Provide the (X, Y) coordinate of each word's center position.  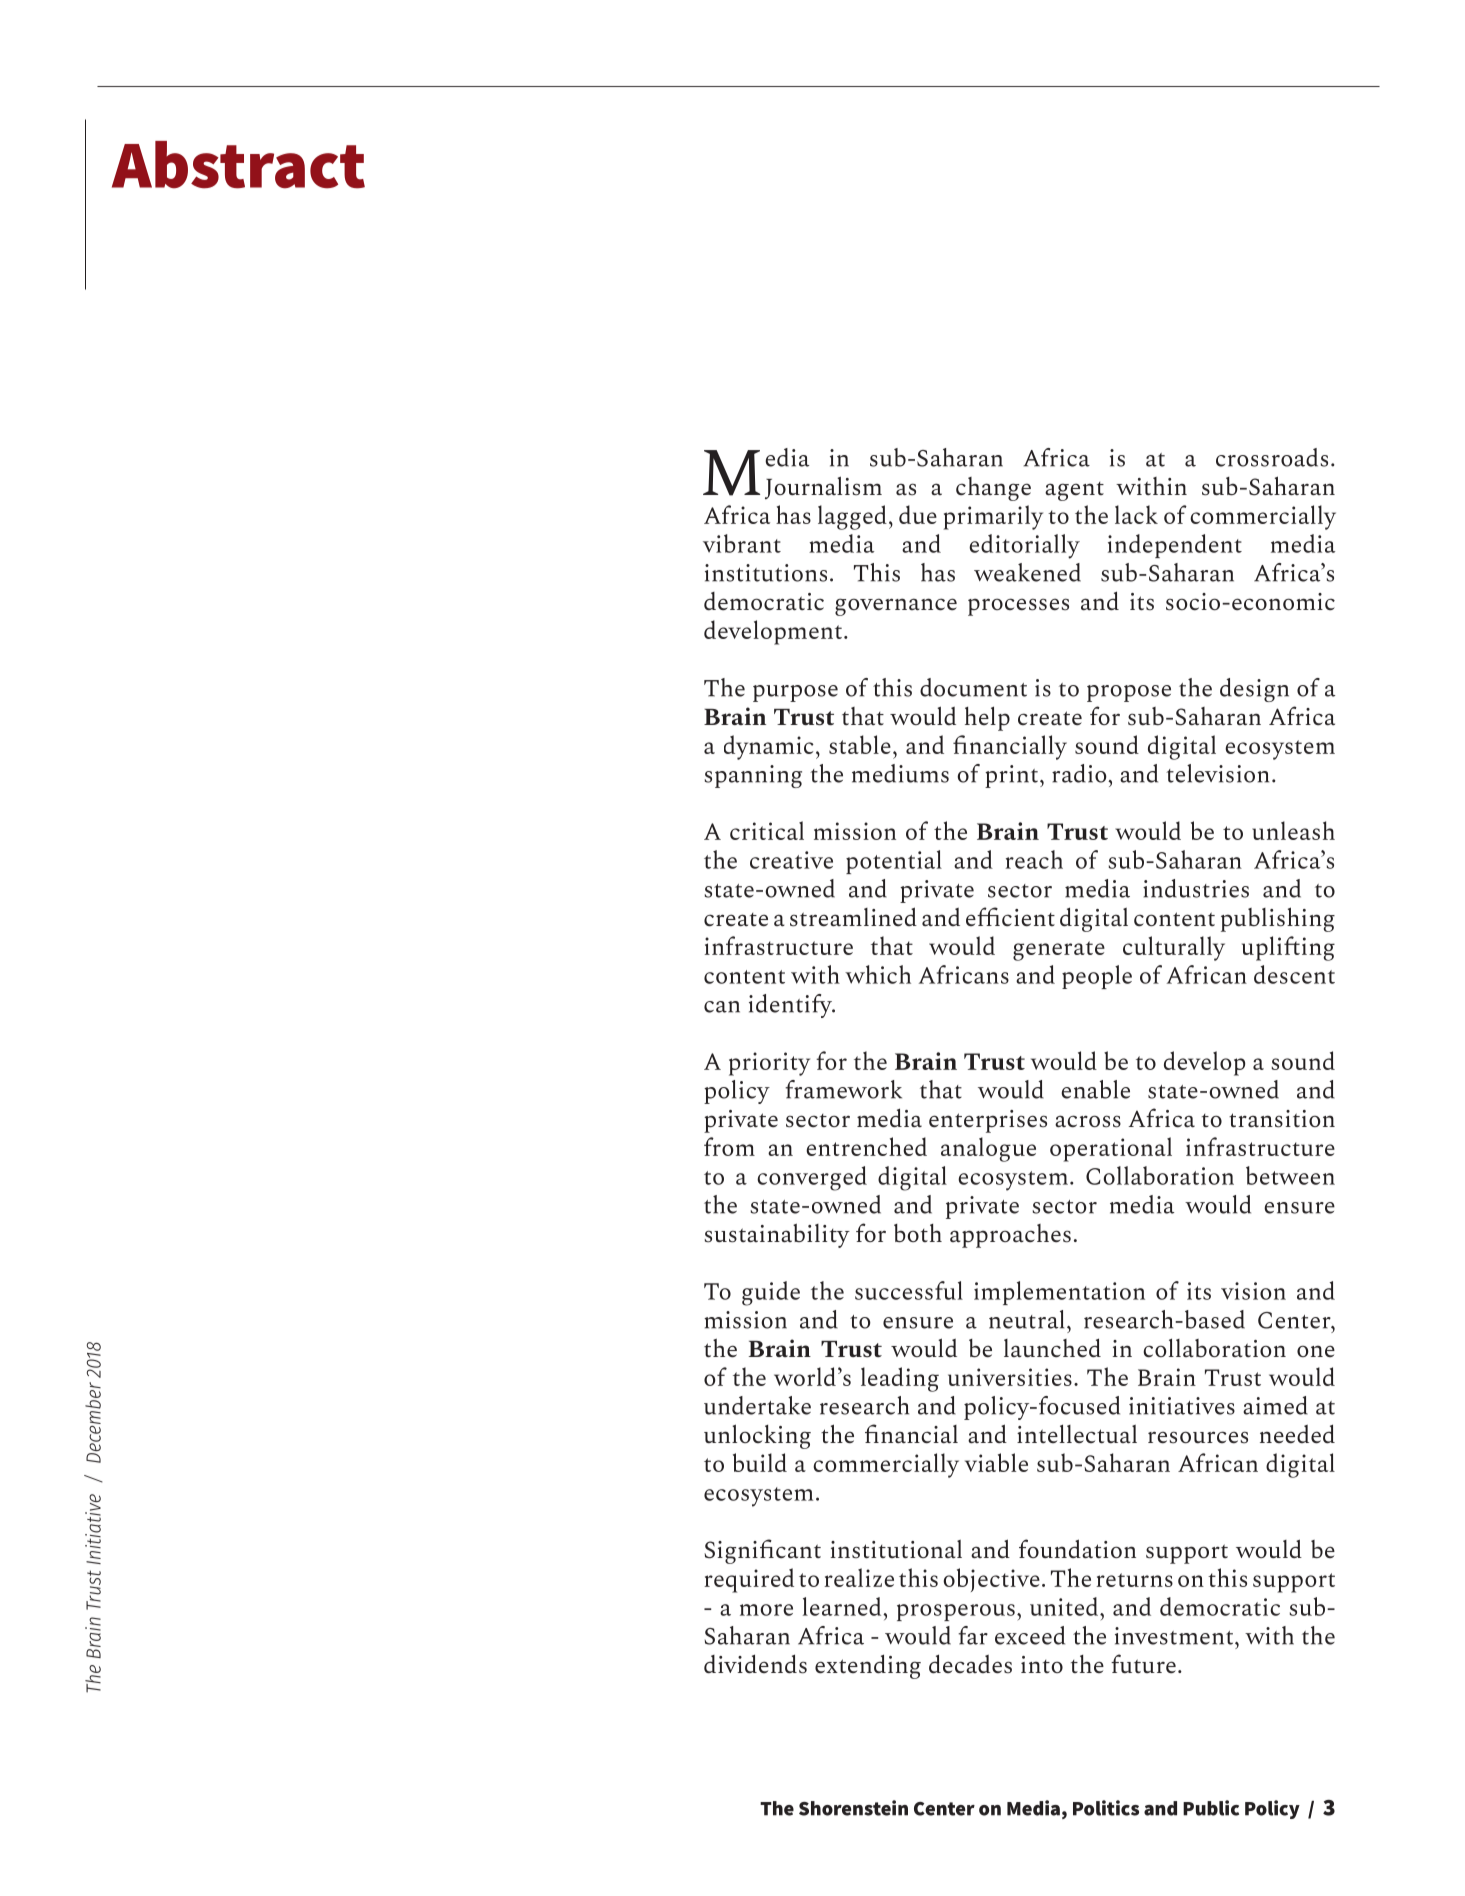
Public (1211, 1808)
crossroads (1272, 457)
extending (868, 1666)
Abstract (238, 165)
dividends (755, 1664)
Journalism (823, 487)
